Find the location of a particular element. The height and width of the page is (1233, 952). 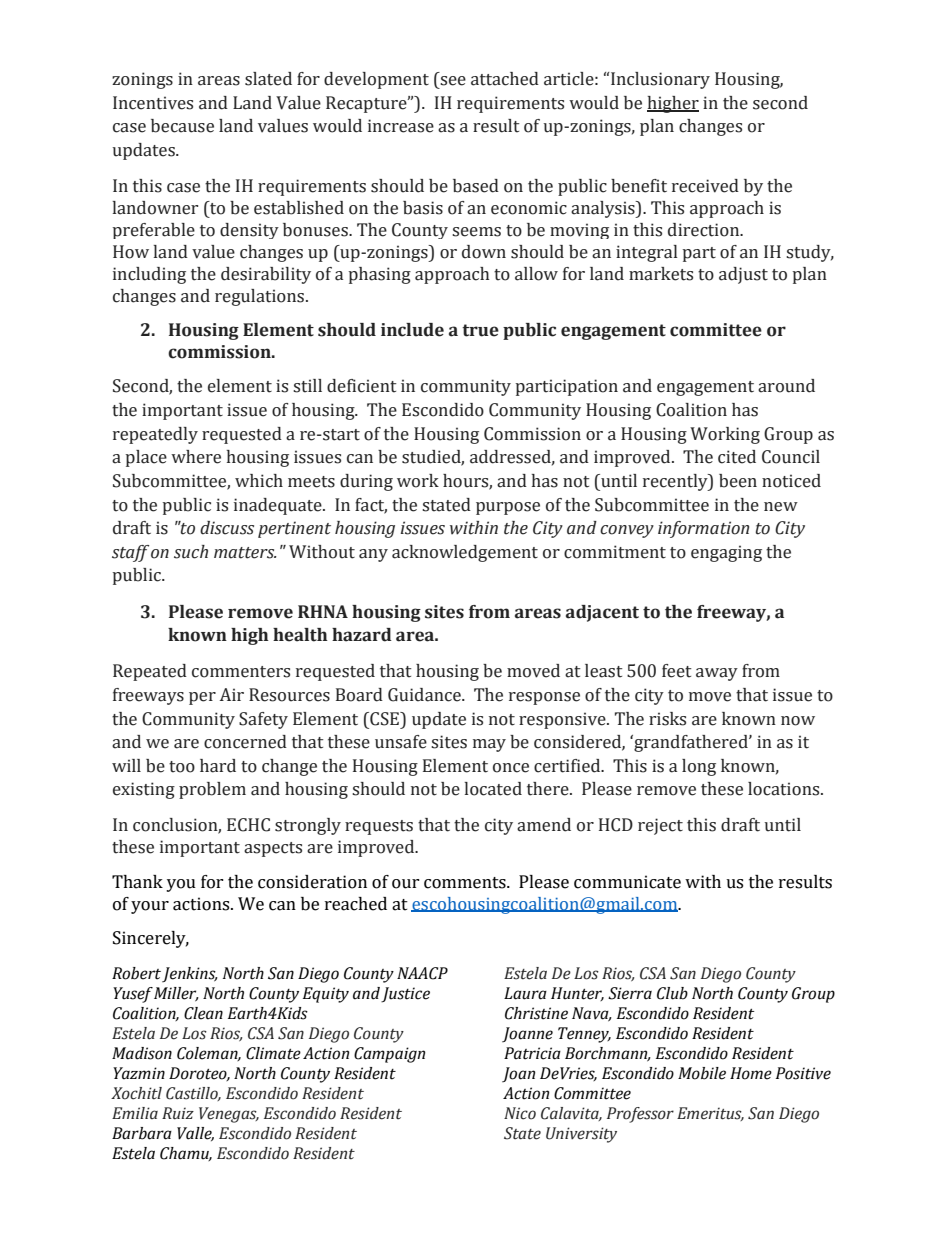

reject is located at coordinates (660, 826).
